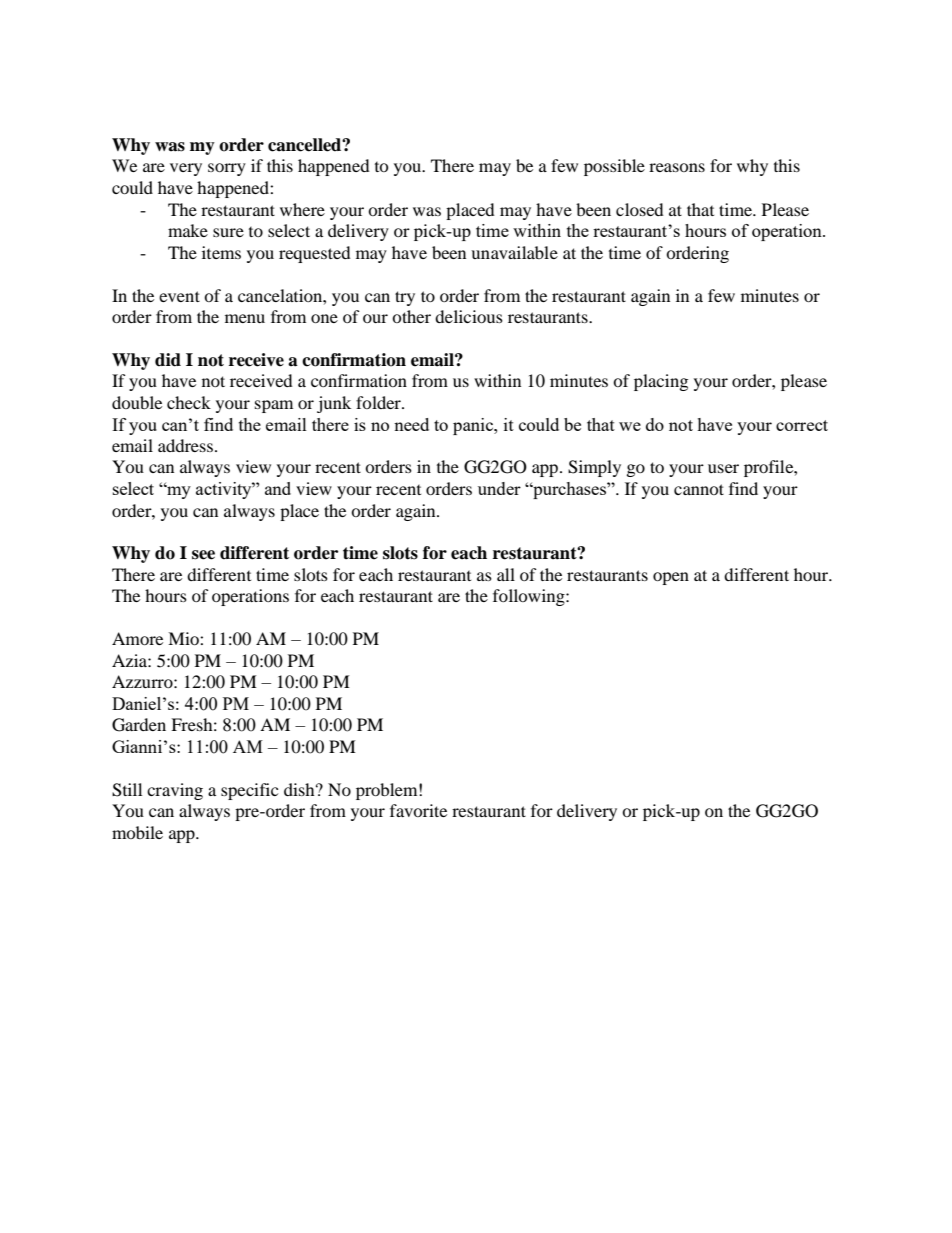 The height and width of the image is (1233, 952). Describe the element at coordinates (514, 252) in the image. I see `unavailable` at that location.
